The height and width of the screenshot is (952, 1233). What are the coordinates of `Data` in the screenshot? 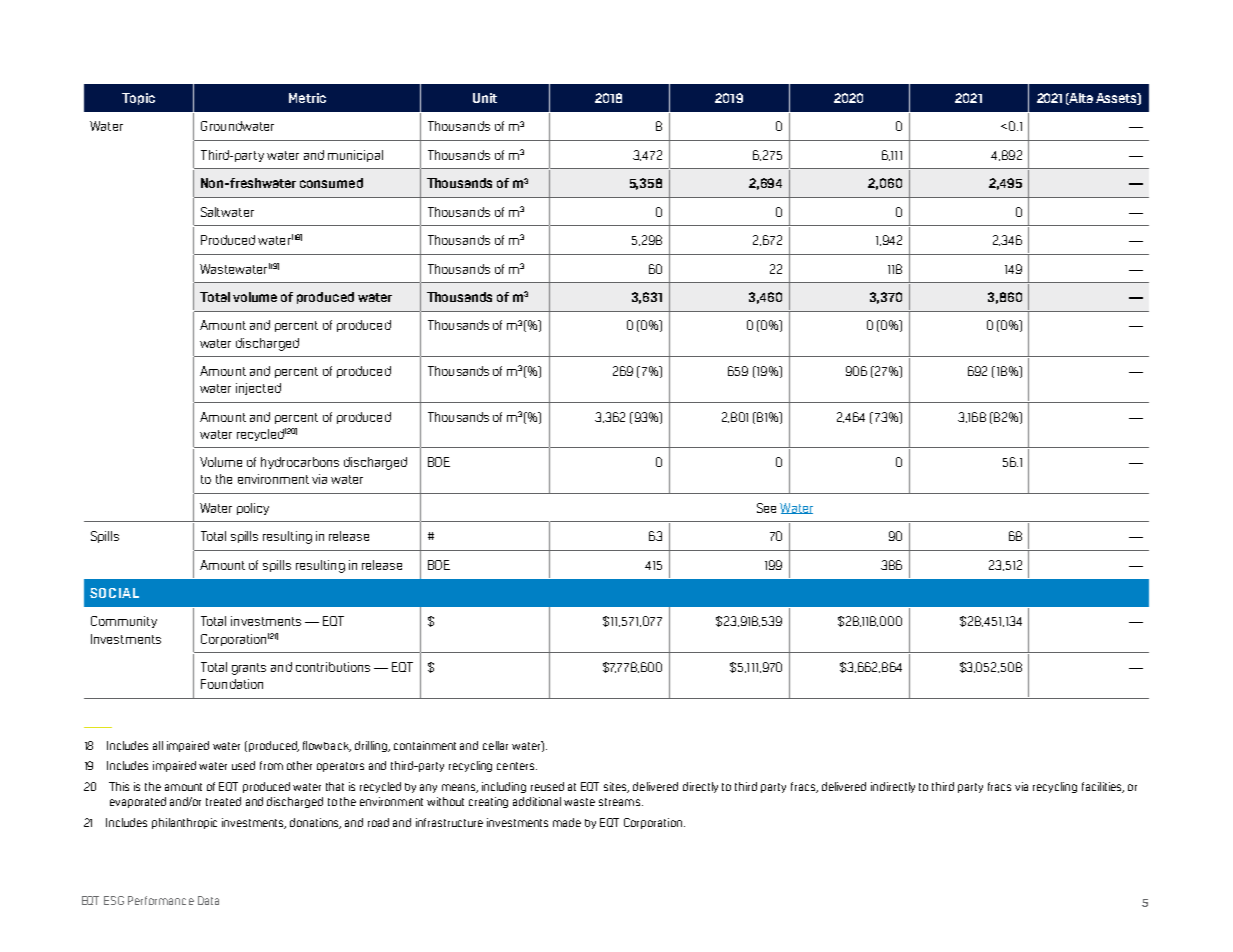 It's located at (208, 900).
